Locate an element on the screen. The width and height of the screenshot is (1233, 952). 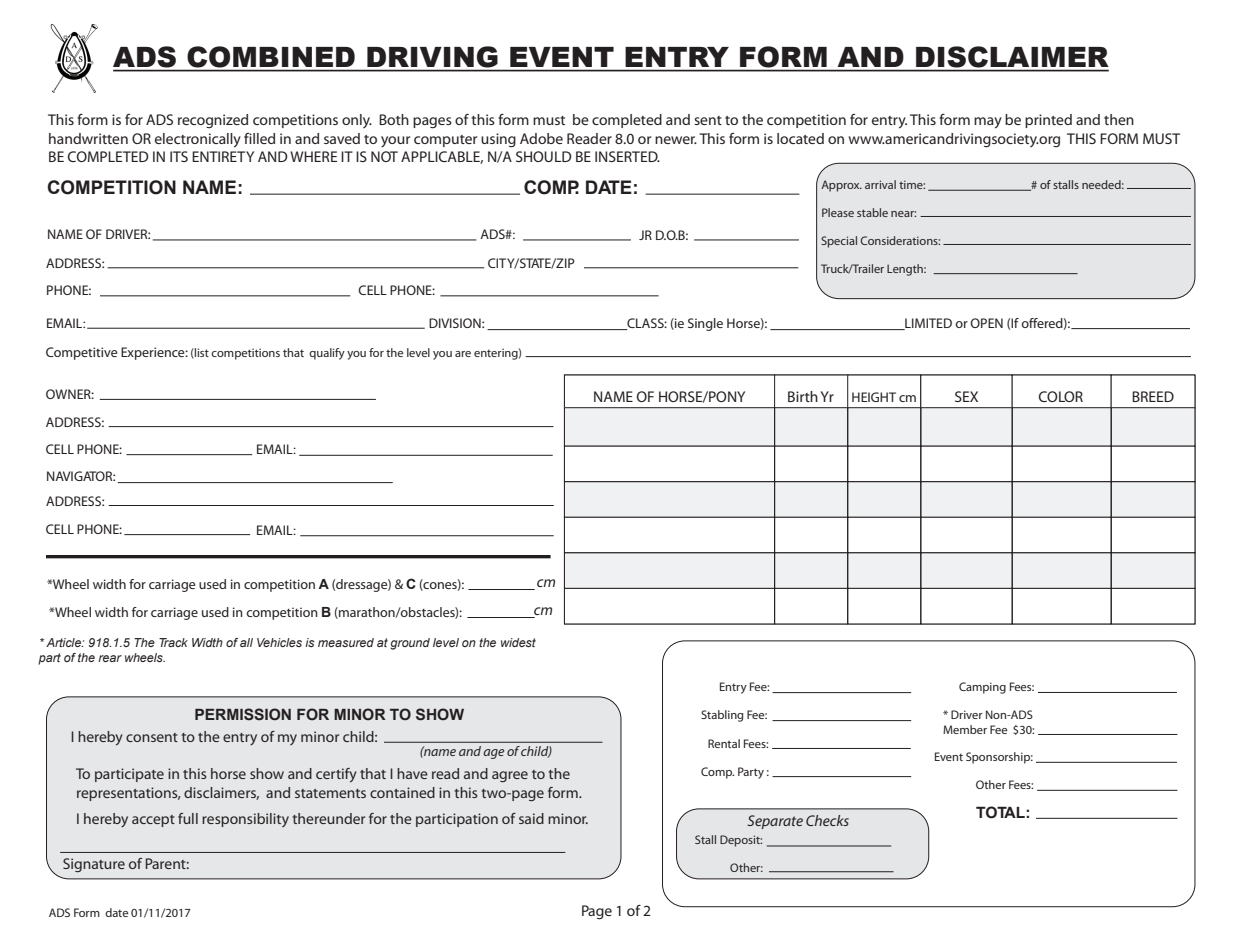
ITS is located at coordinates (179, 156).
